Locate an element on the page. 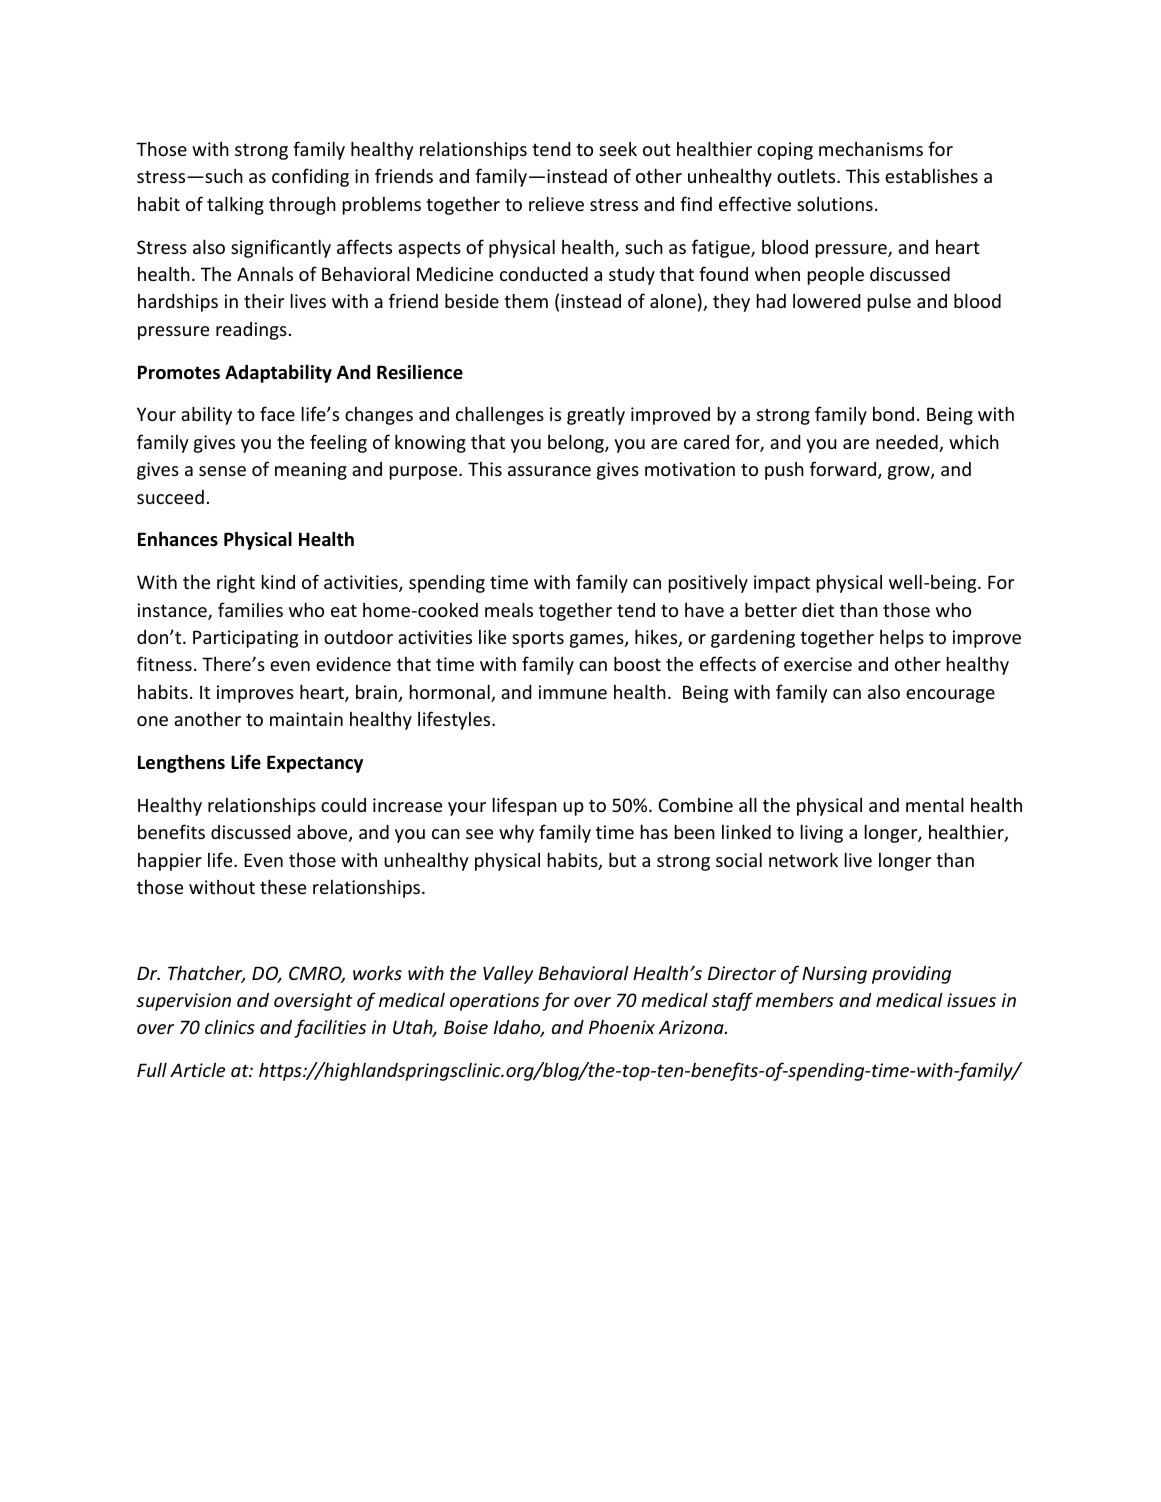  members is located at coordinates (795, 999).
